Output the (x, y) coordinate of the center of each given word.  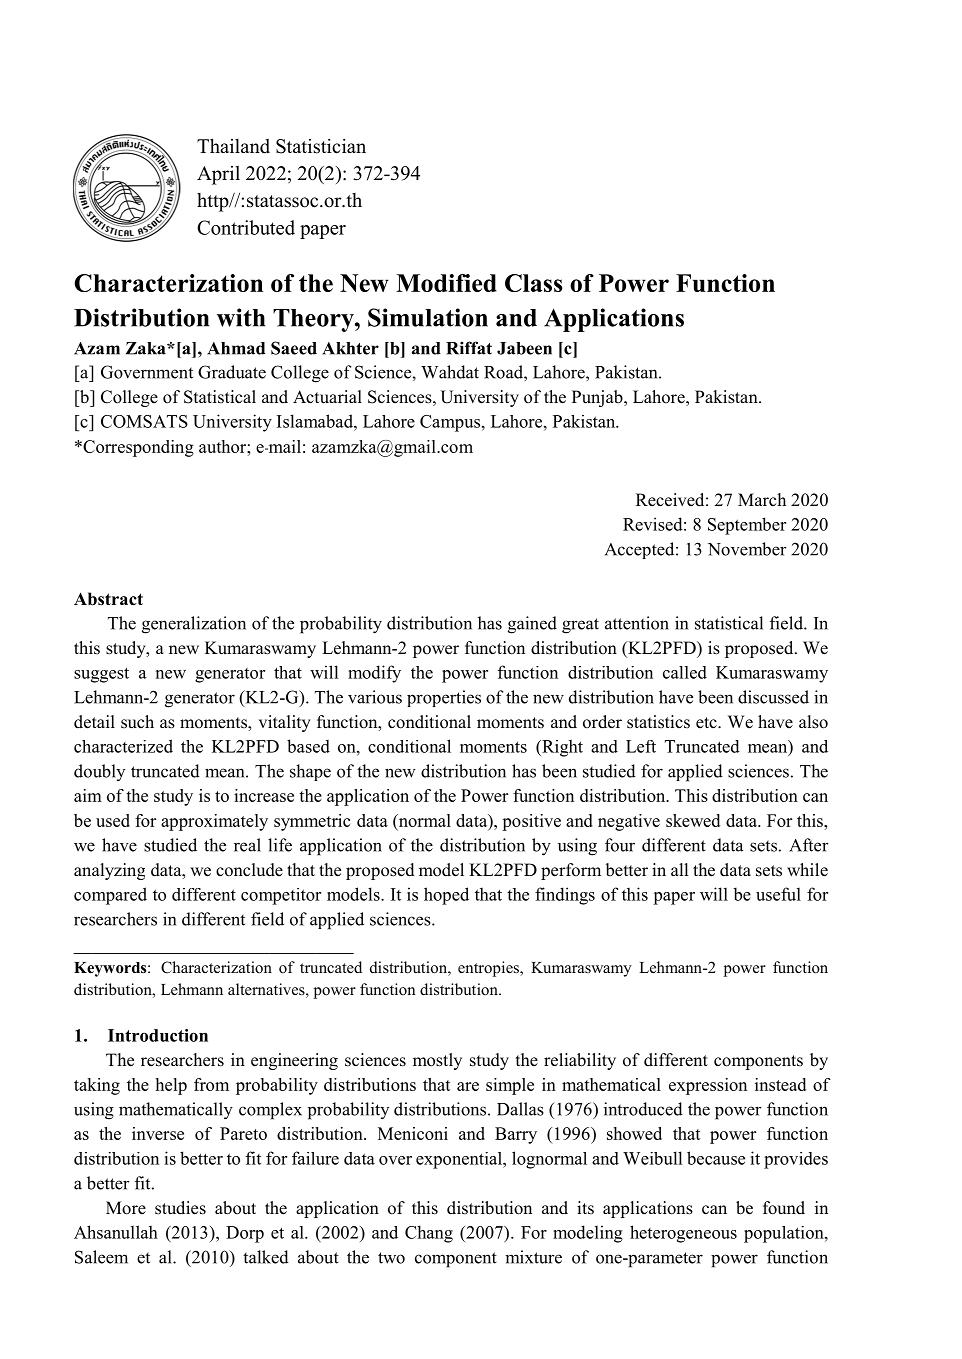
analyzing (109, 871)
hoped (446, 896)
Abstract (108, 599)
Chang (429, 1234)
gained (532, 625)
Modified (446, 283)
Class (534, 283)
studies (180, 1208)
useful (778, 894)
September (747, 526)
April (218, 175)
